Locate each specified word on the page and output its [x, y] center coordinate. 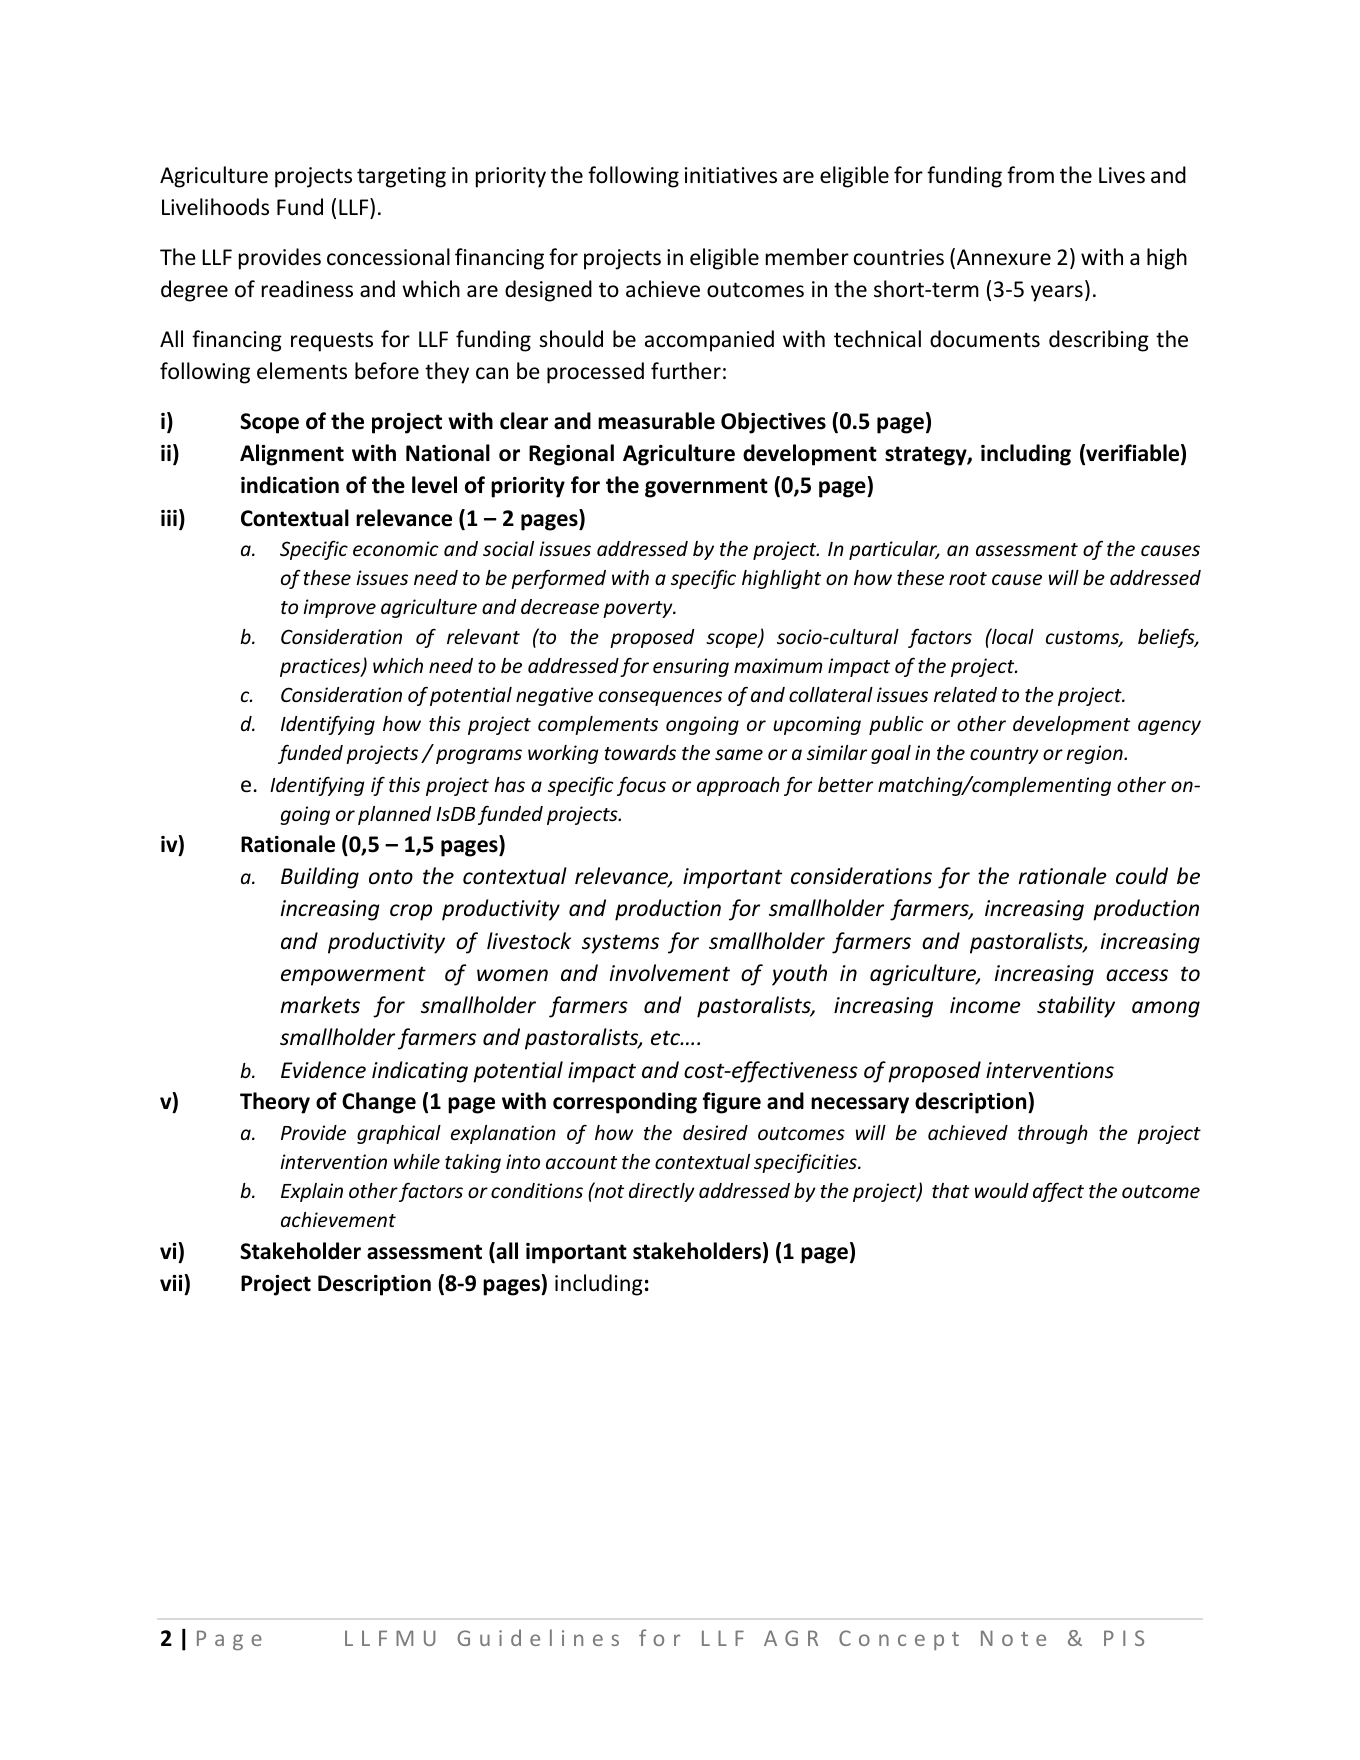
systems [620, 944]
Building [320, 878]
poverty [639, 609]
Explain [312, 1192]
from [1030, 175]
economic [395, 548]
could [1142, 876]
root [968, 578]
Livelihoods [215, 207]
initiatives [731, 175]
